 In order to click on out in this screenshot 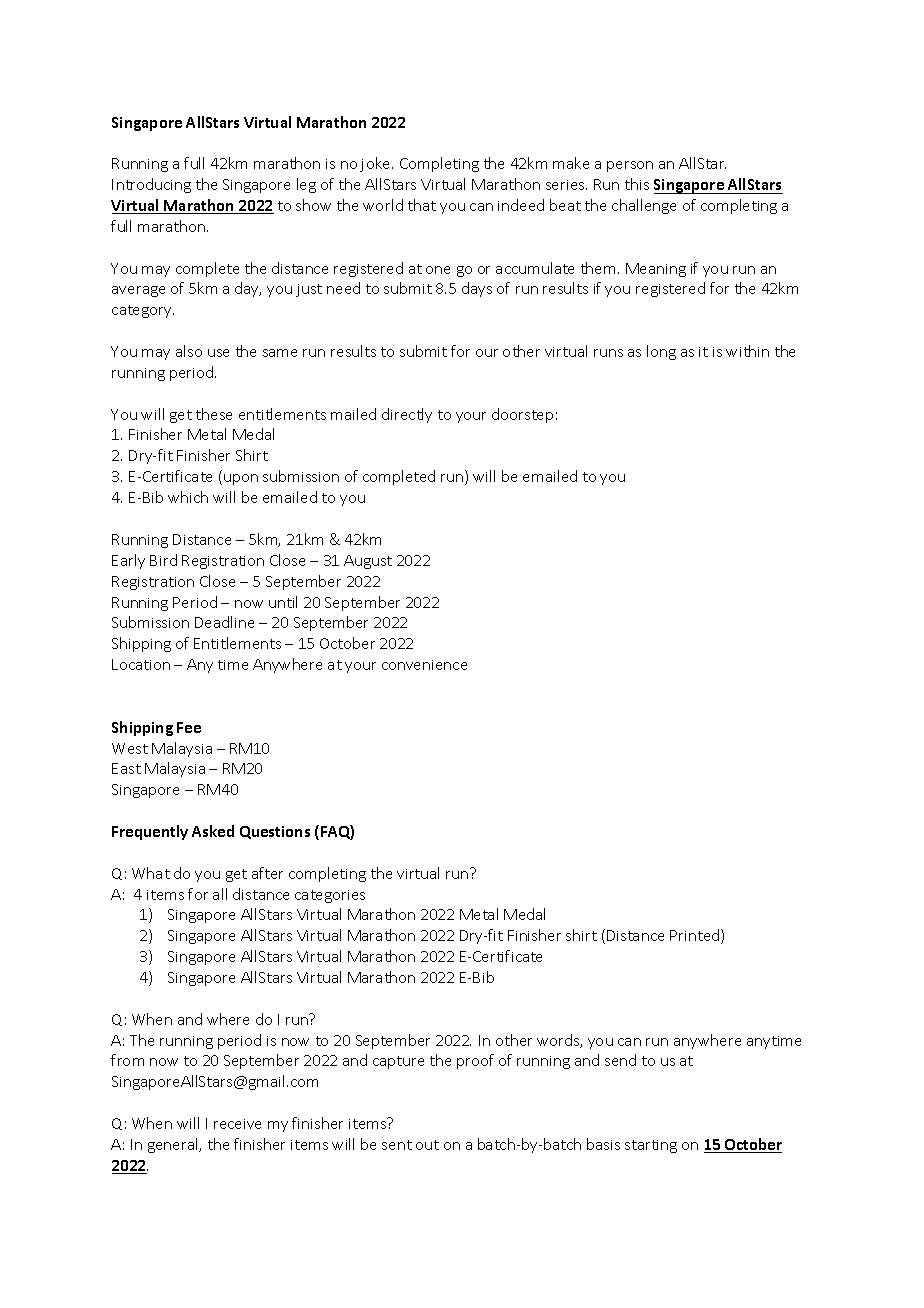, I will do `click(427, 1145)`.
